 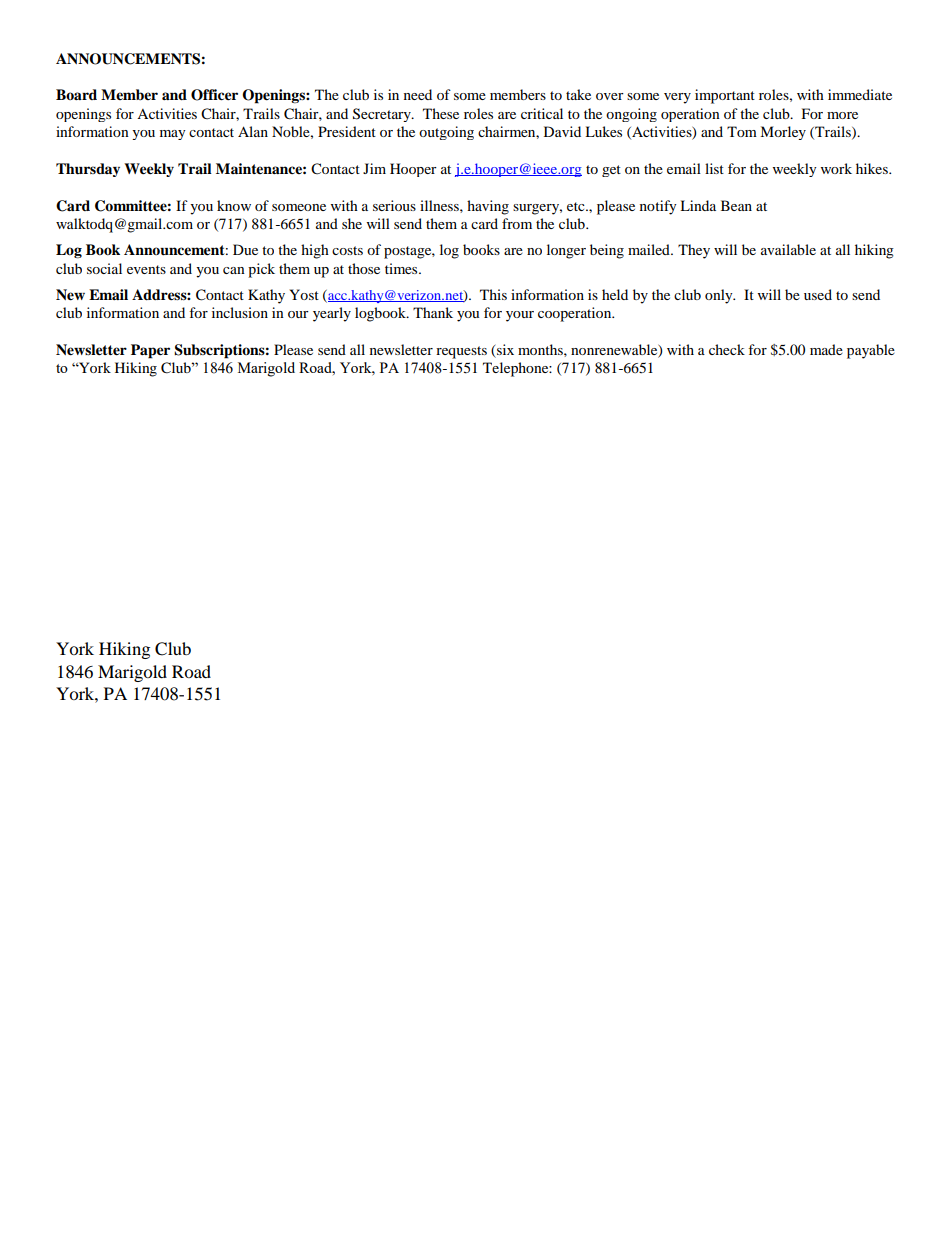 I want to click on used, so click(x=818, y=294).
